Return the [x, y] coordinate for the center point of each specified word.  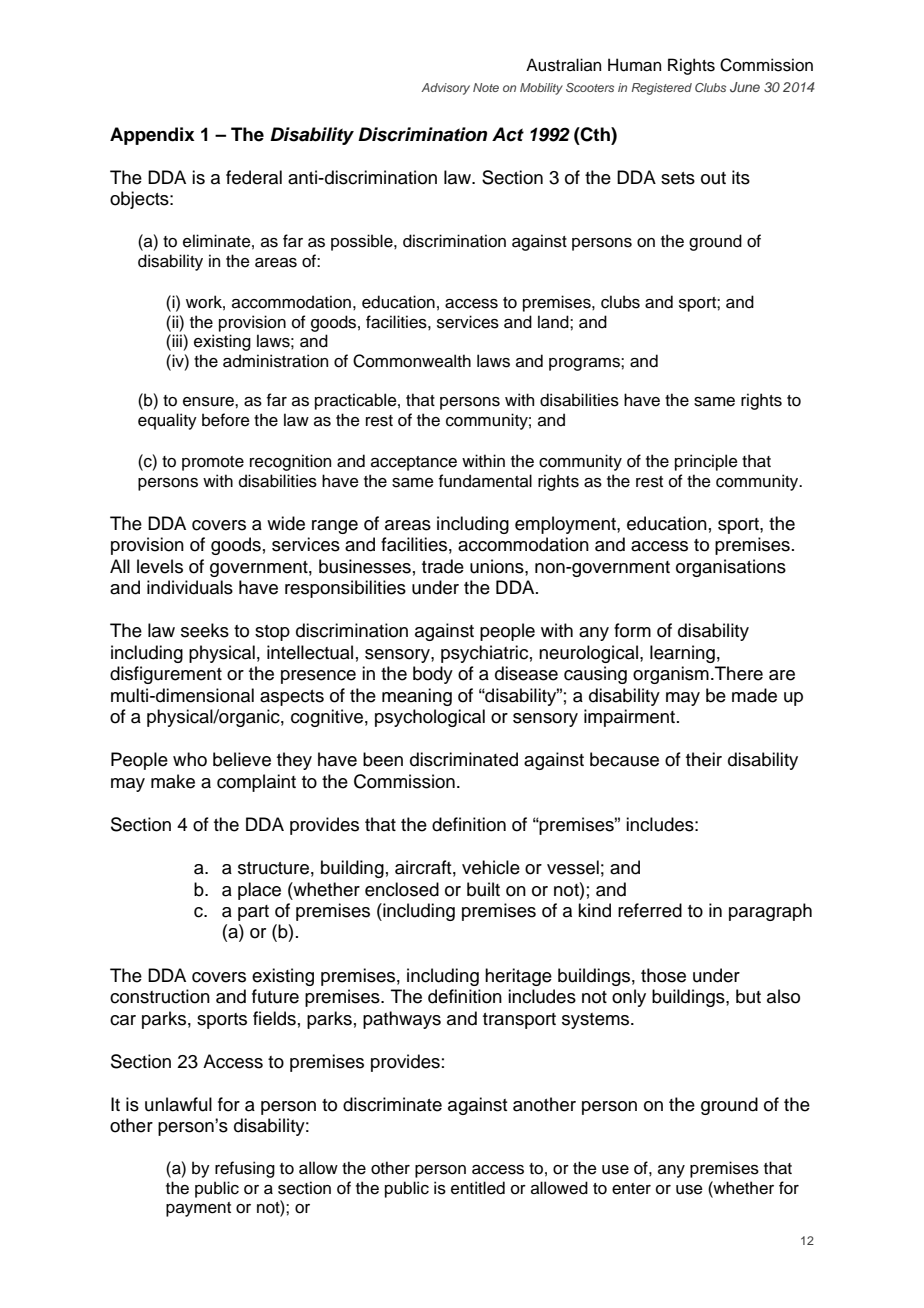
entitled [478, 1188]
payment [198, 1209]
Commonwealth [412, 361]
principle [706, 462]
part [253, 913]
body [433, 675]
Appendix [152, 136]
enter [631, 1189]
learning [682, 654]
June [745, 87]
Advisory [445, 89]
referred [650, 910]
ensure [209, 402]
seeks [205, 630]
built [483, 889]
